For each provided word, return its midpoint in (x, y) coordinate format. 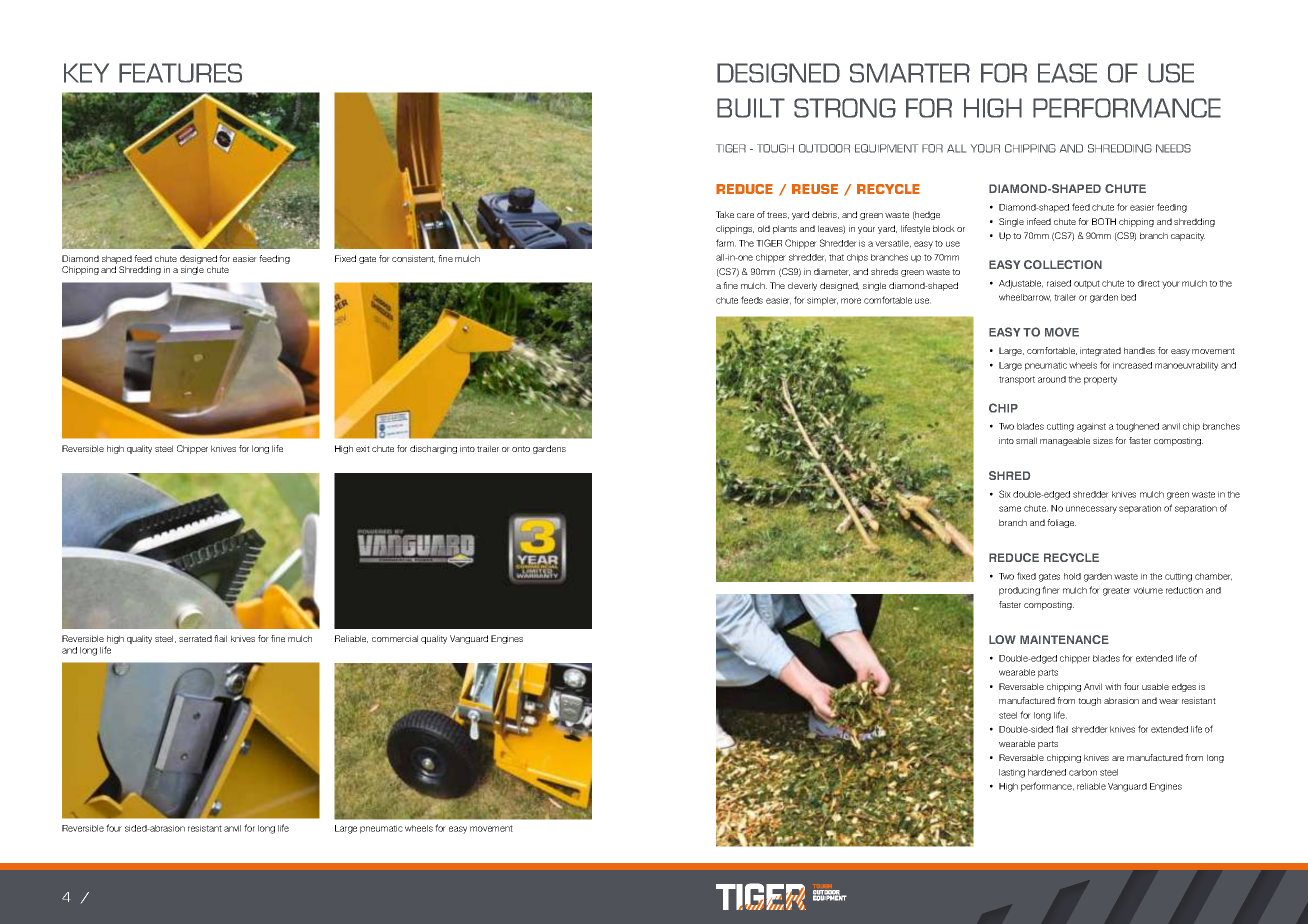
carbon (1083, 772)
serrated (195, 638)
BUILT (751, 108)
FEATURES (180, 73)
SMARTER (910, 73)
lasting (1012, 773)
